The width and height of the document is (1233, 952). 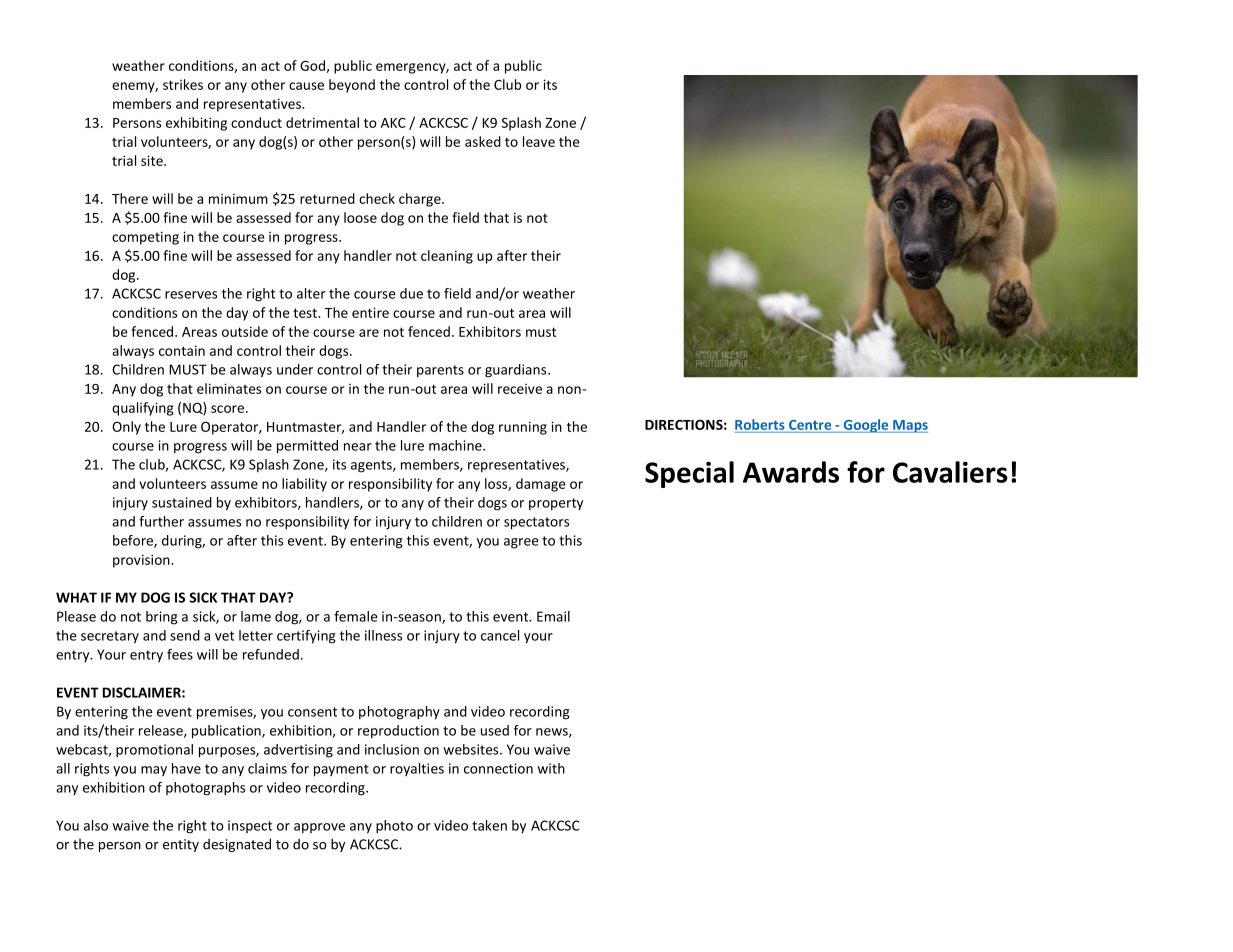 I want to click on cleaning, so click(x=447, y=257).
